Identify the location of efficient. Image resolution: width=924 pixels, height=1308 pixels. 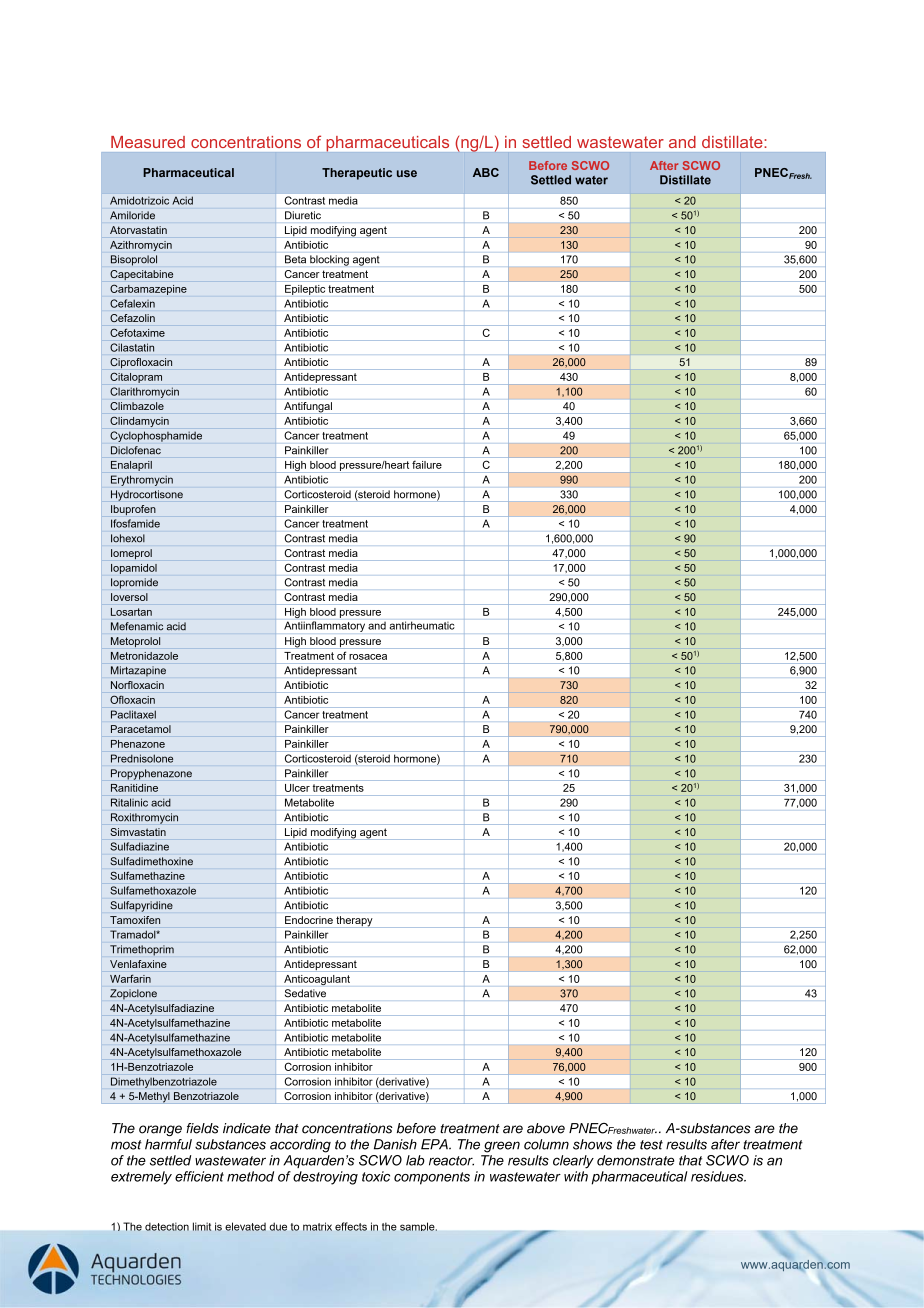
(199, 1176).
